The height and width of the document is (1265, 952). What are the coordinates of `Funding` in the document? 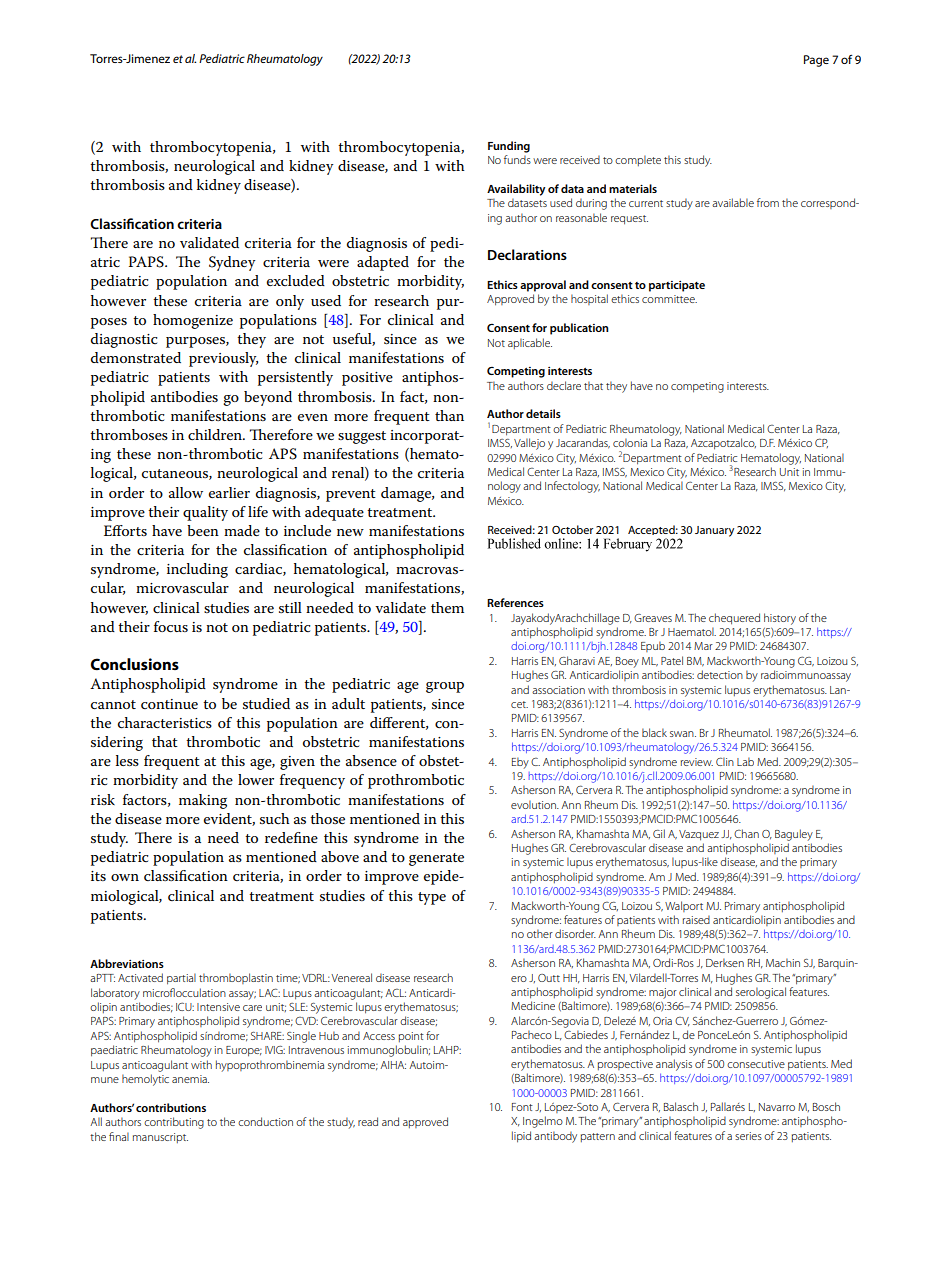 It's located at (509, 147).
